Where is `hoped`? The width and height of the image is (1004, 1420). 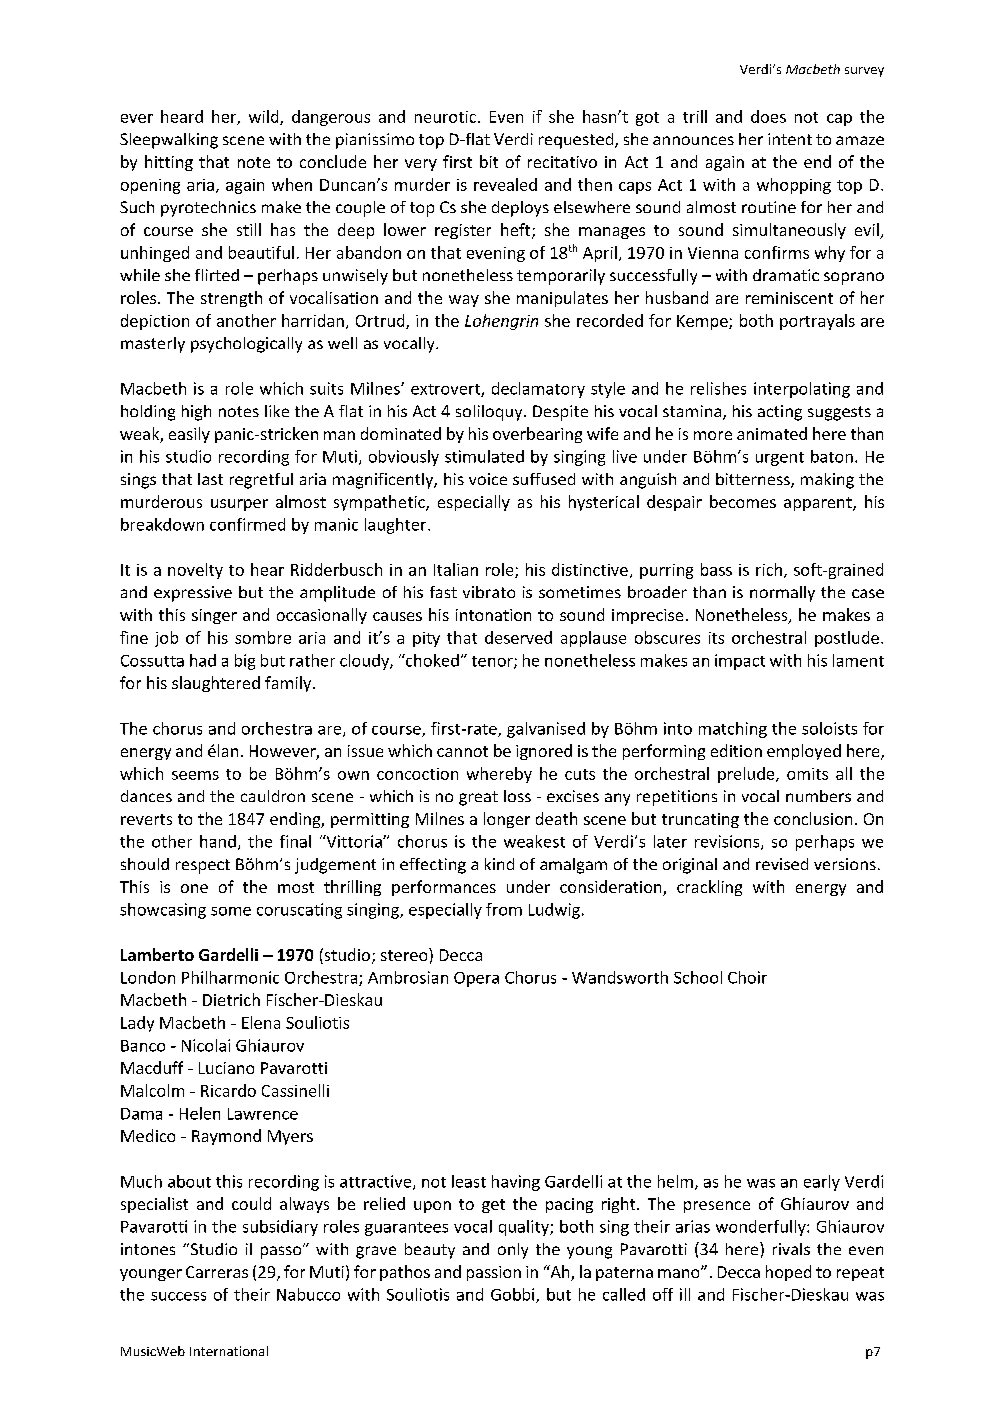 hoped is located at coordinates (788, 1273).
